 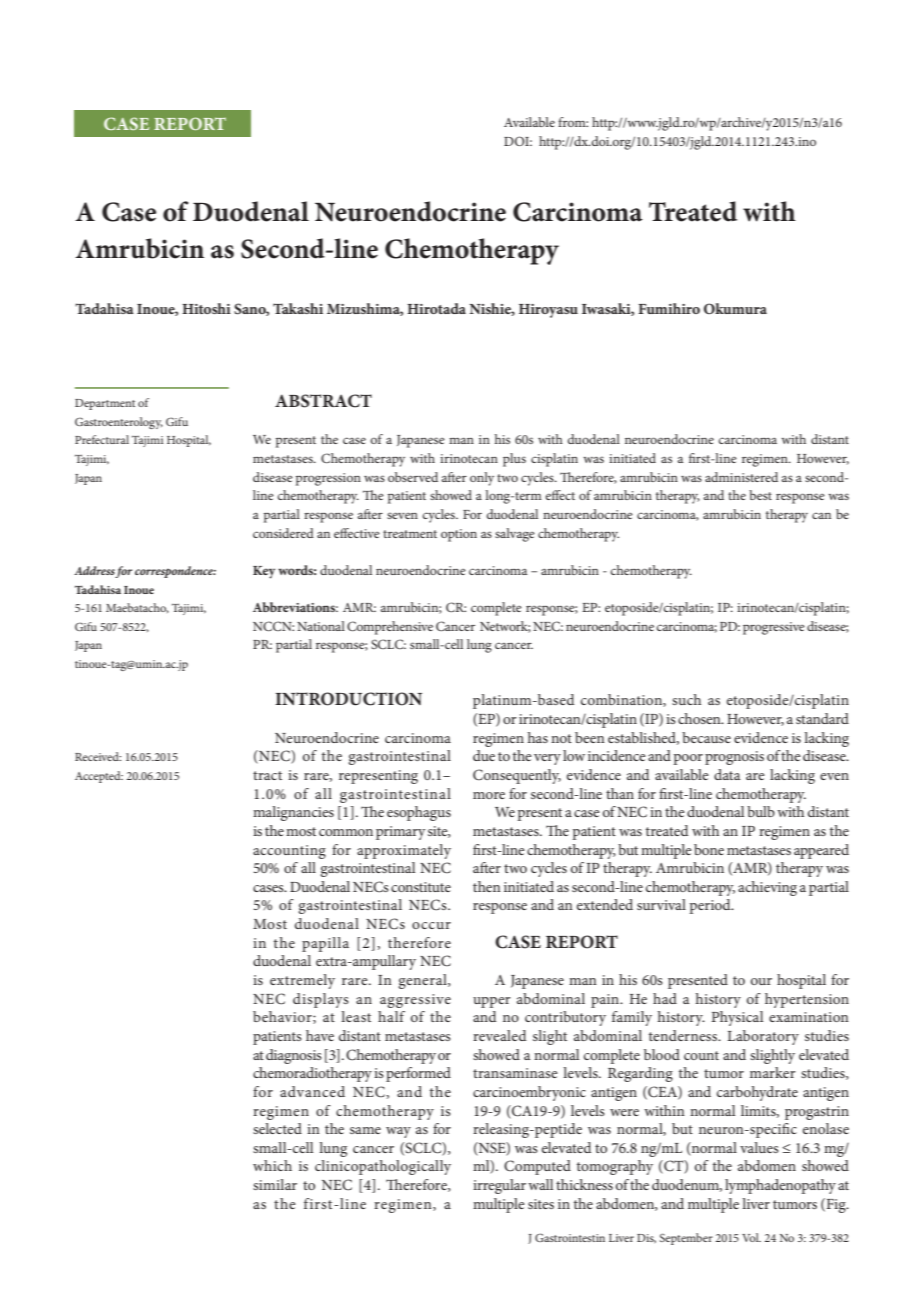 What do you see at coordinates (760, 495) in the image?
I see `best` at bounding box center [760, 495].
